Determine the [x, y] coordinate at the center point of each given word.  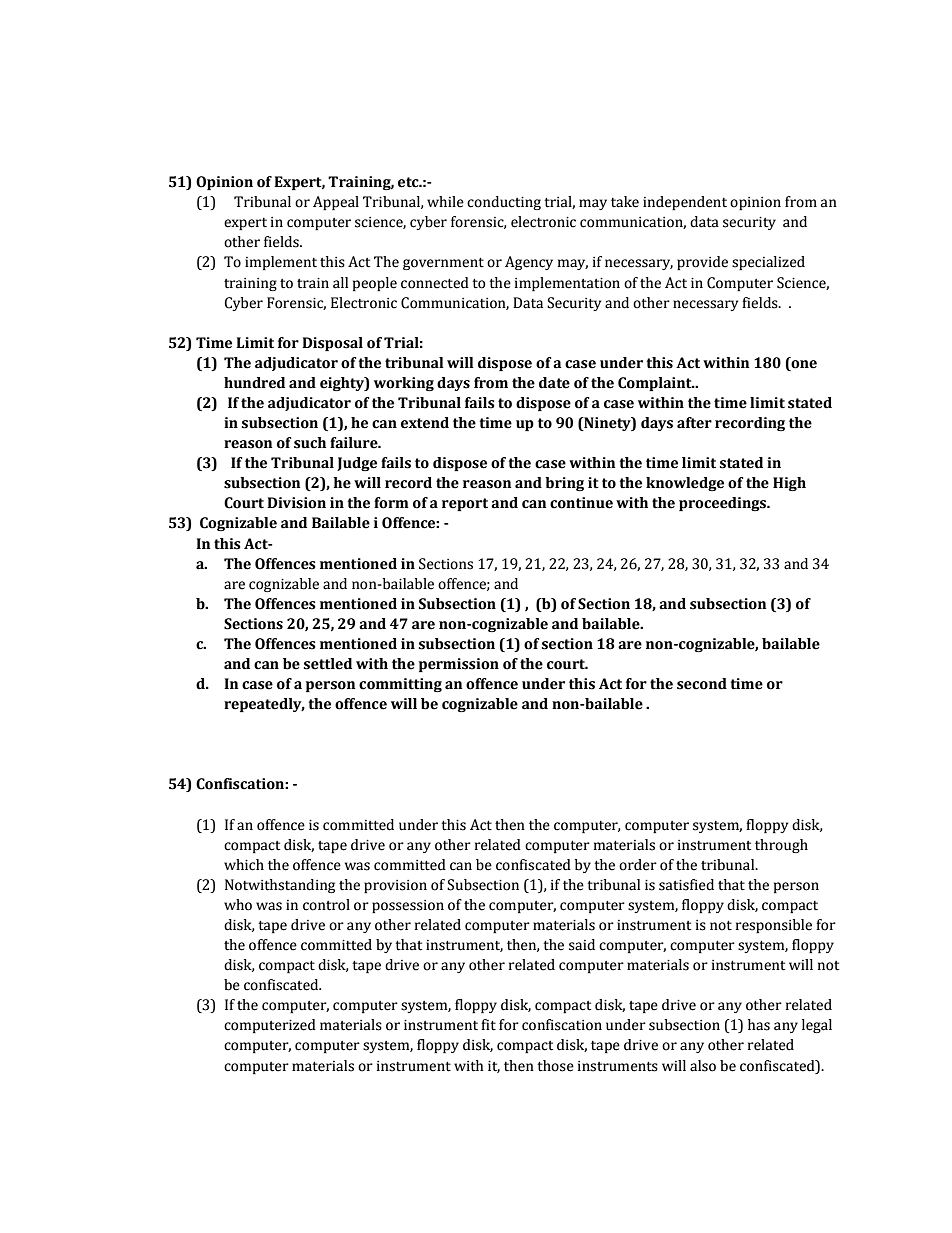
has [759, 1025]
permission [459, 665]
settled [328, 664]
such [310, 443]
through [781, 846]
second [702, 684]
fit [488, 1025]
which [244, 865]
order [638, 865]
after [694, 423]
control [326, 905]
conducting [504, 203]
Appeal [336, 203]
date [554, 383]
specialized [768, 263]
